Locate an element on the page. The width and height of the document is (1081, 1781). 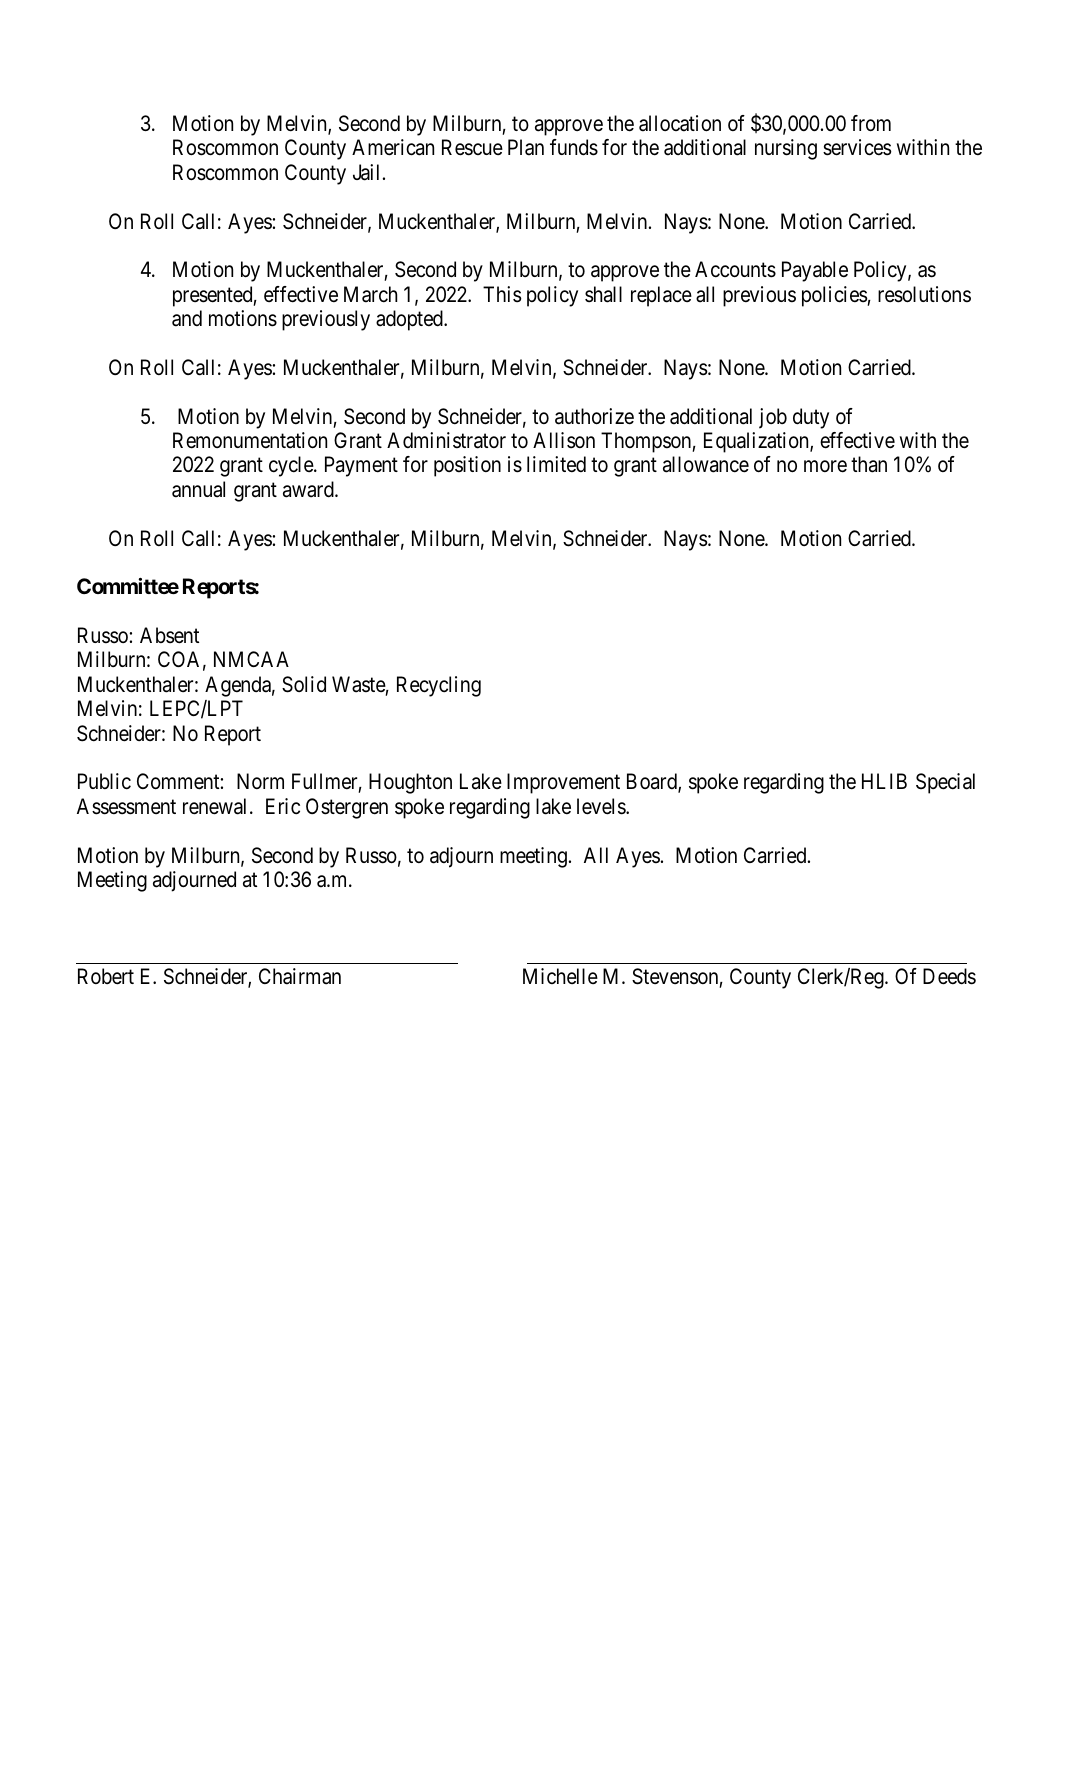
services is located at coordinates (857, 147).
